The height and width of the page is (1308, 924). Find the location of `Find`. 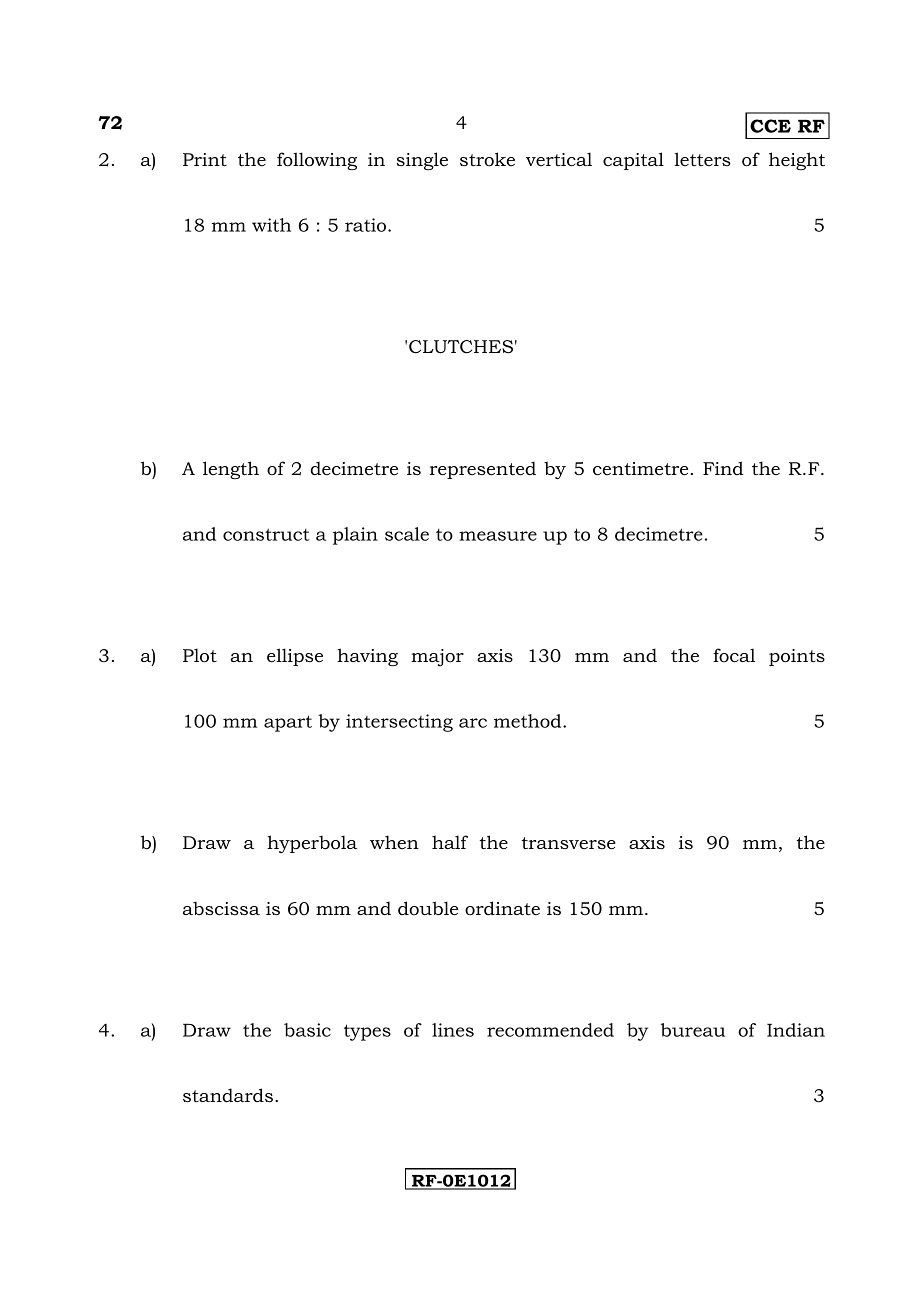

Find is located at coordinates (723, 468).
